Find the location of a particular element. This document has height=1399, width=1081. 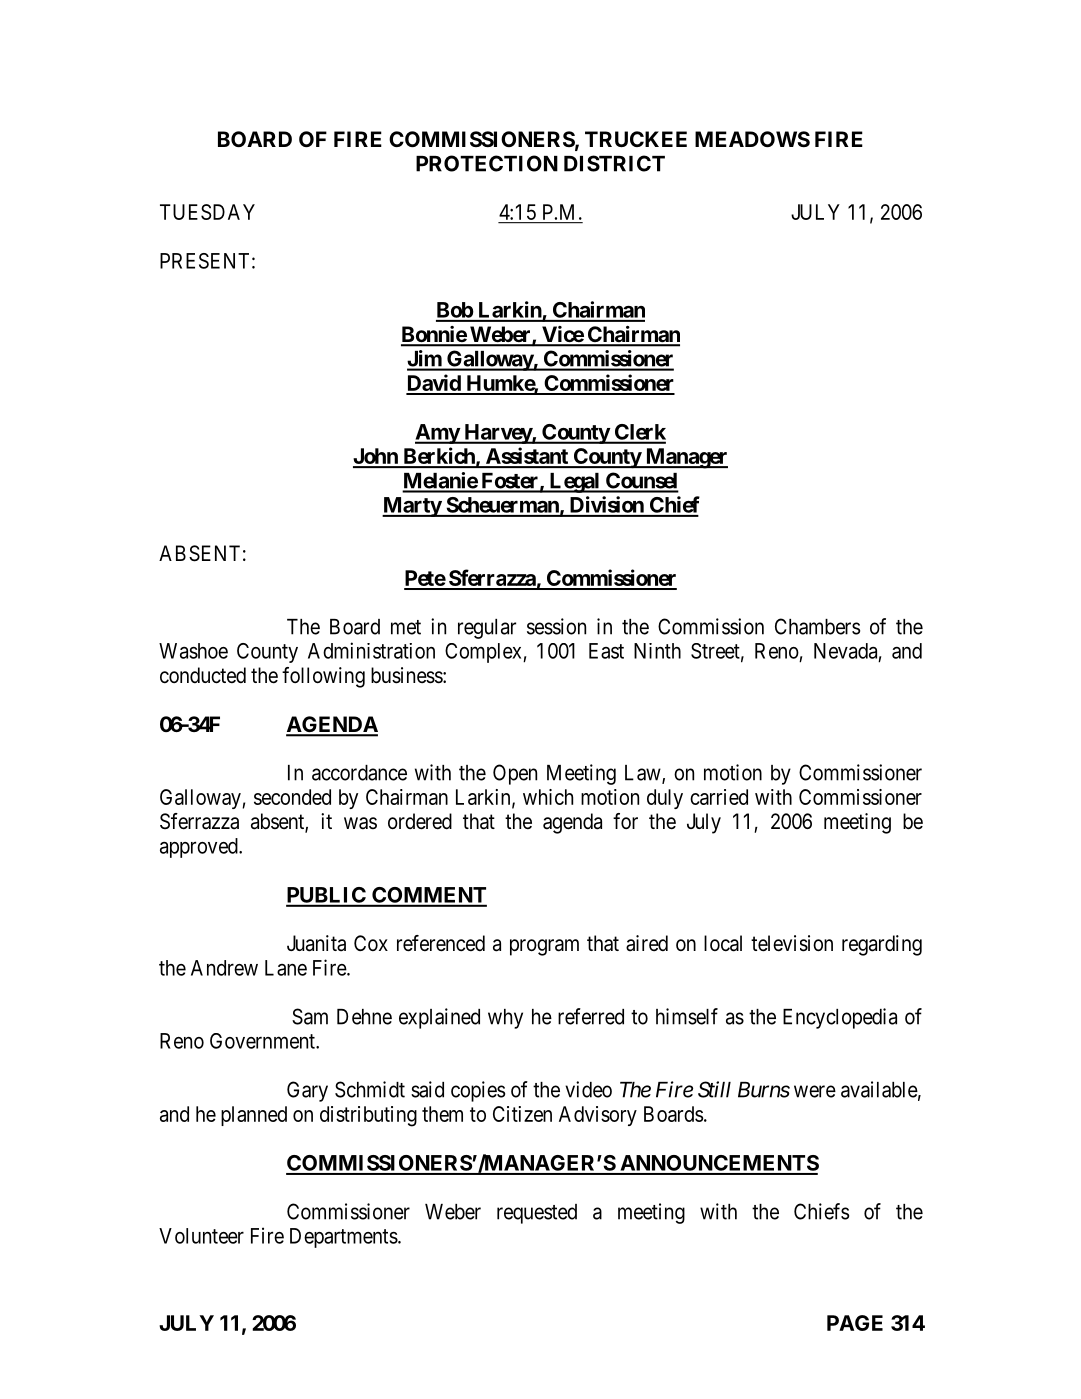

TUESDAY is located at coordinates (207, 212).
